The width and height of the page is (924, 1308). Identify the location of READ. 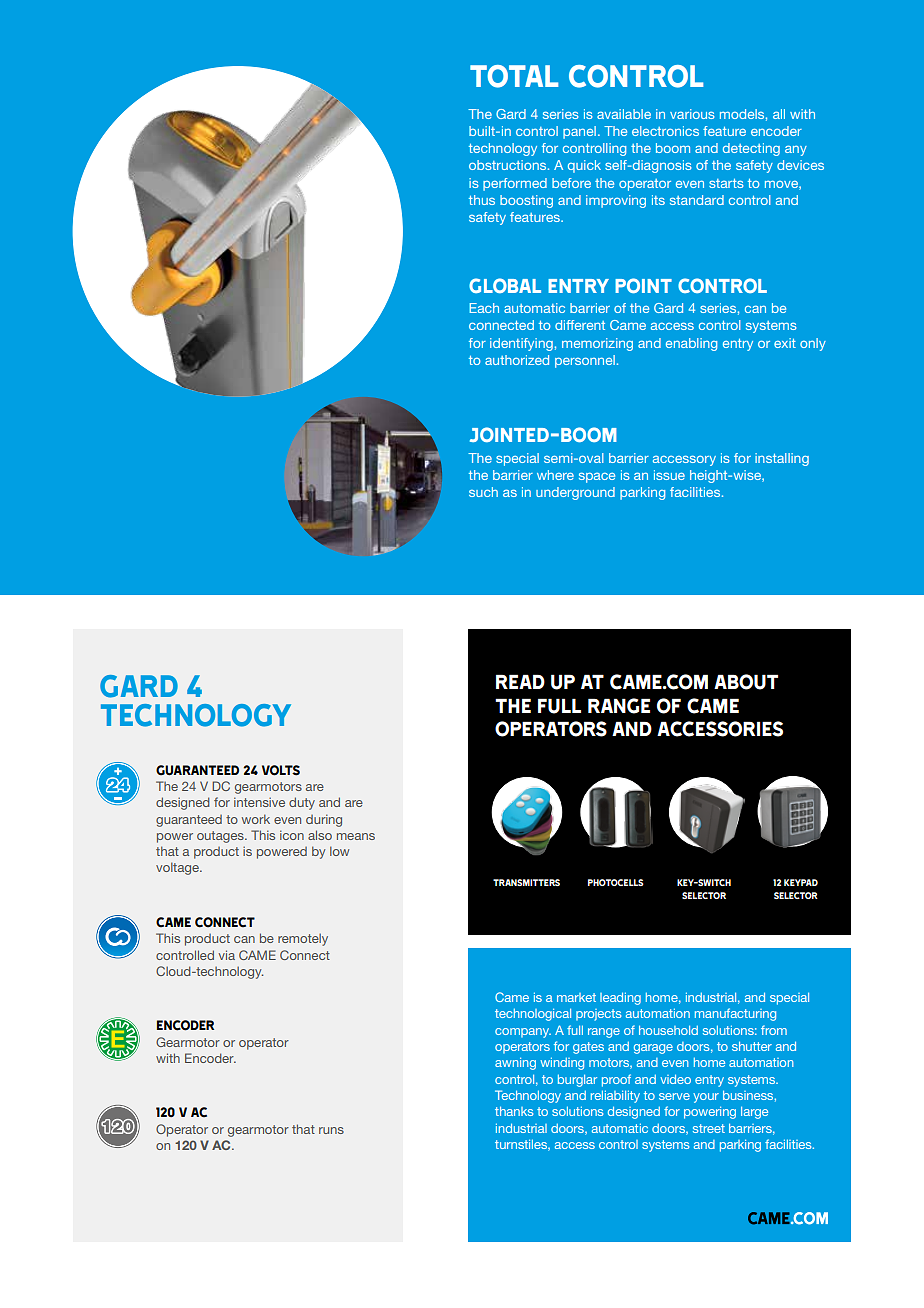
(520, 681).
